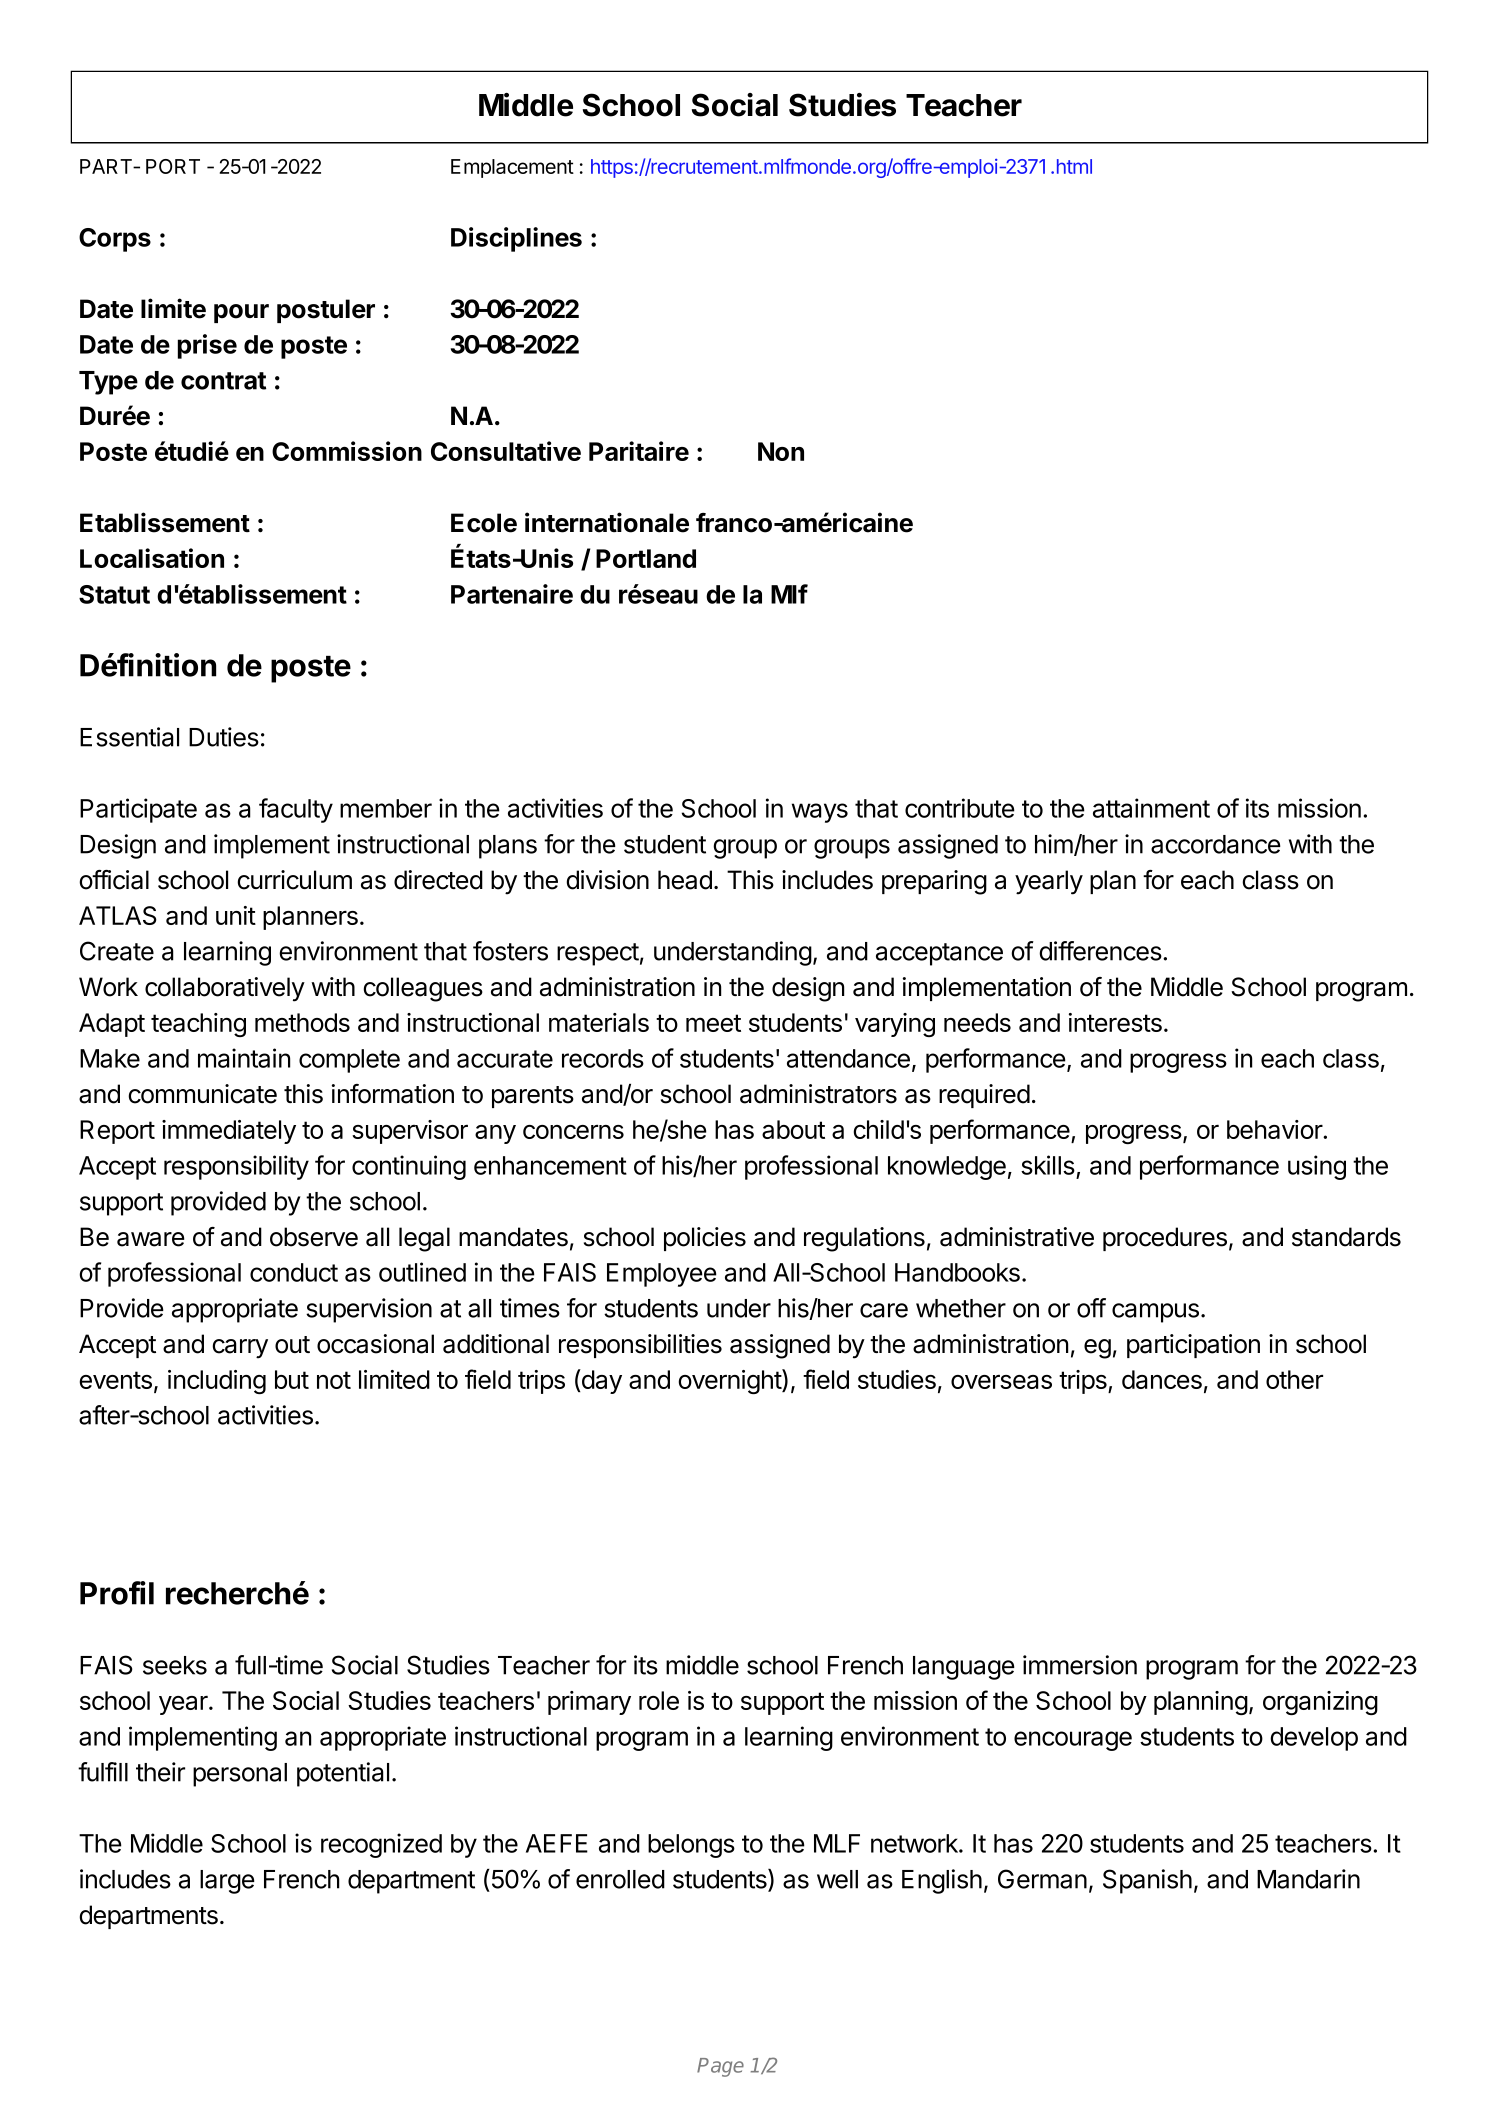 The image size is (1499, 2120). What do you see at coordinates (229, 1132) in the screenshot?
I see `immediately` at bounding box center [229, 1132].
